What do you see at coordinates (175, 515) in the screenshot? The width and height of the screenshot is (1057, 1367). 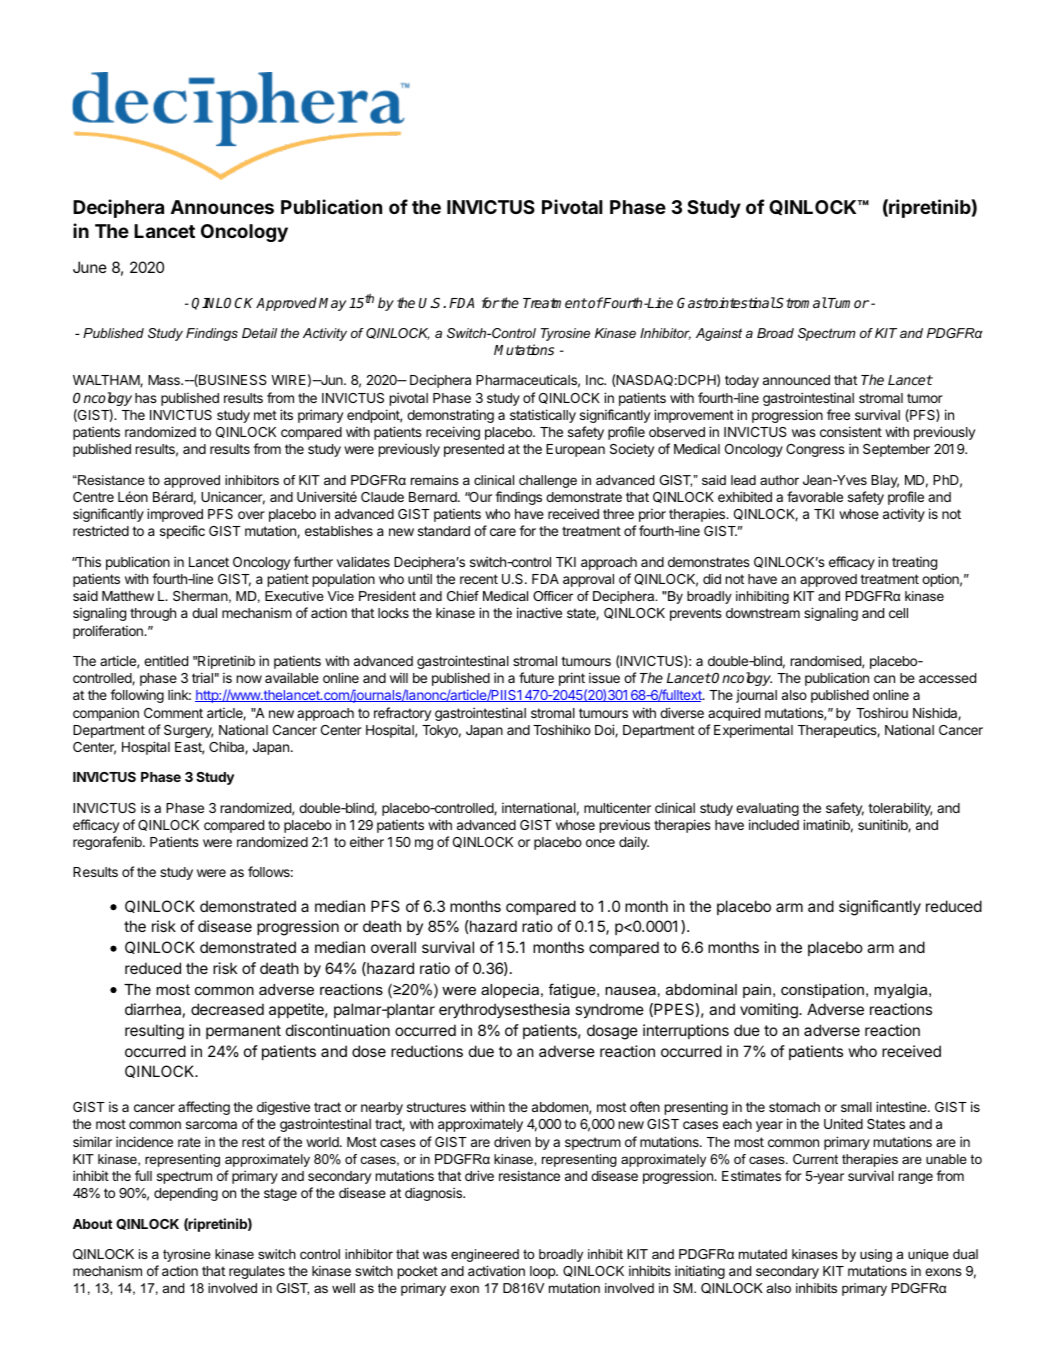 I see `improved` at bounding box center [175, 515].
